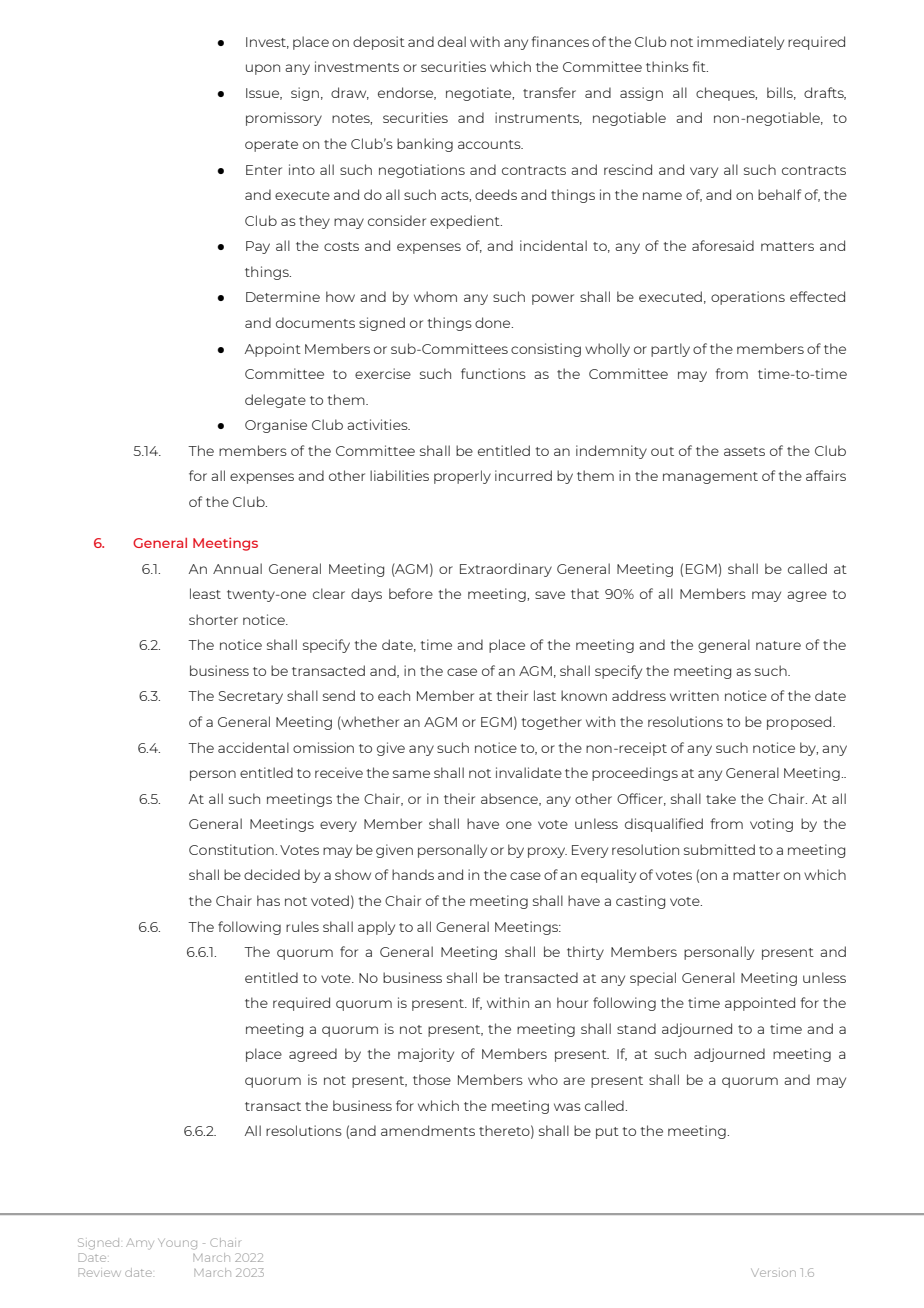 The image size is (924, 1308). I want to click on upon, so click(263, 69).
